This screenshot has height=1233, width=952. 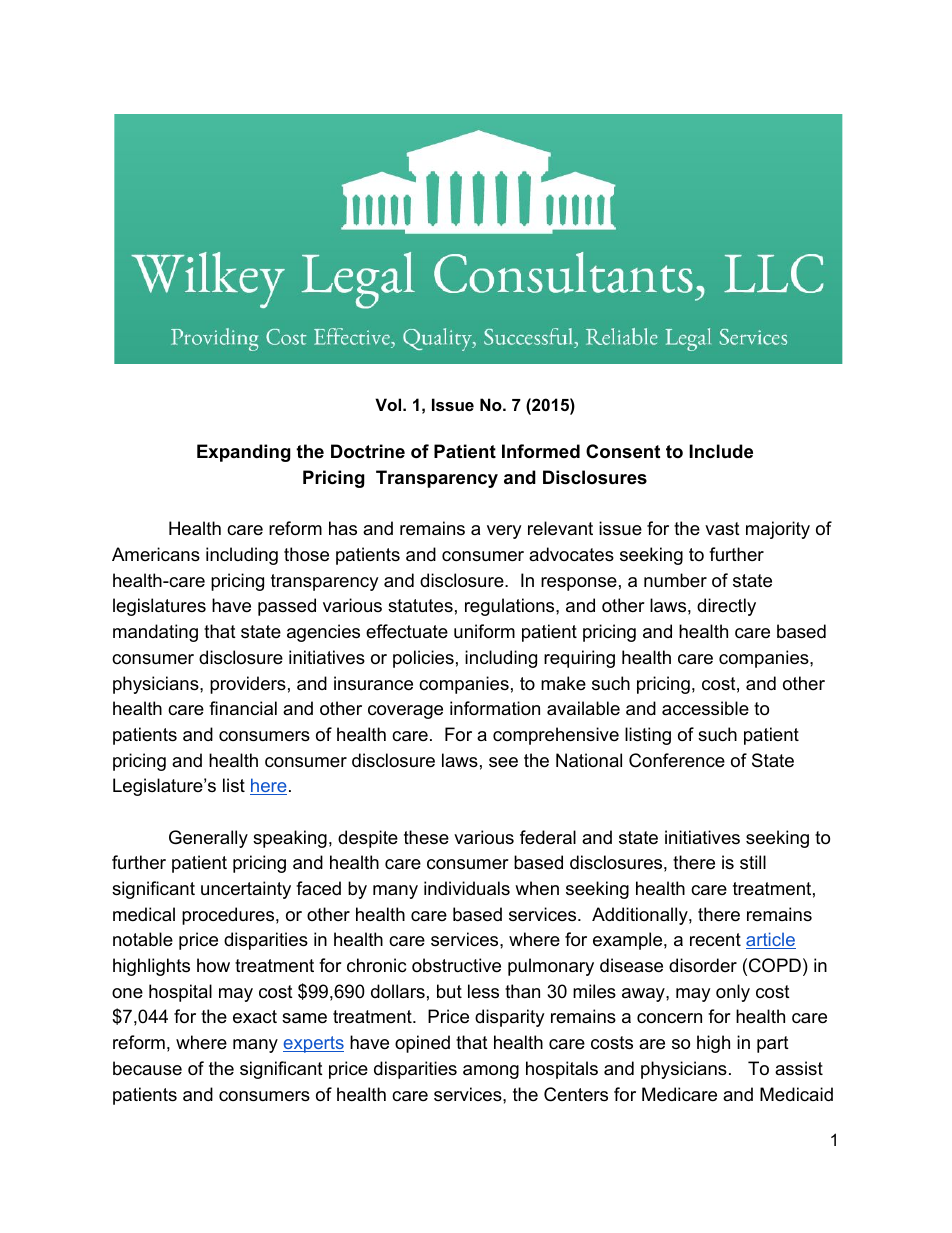 I want to click on because, so click(x=147, y=1068).
